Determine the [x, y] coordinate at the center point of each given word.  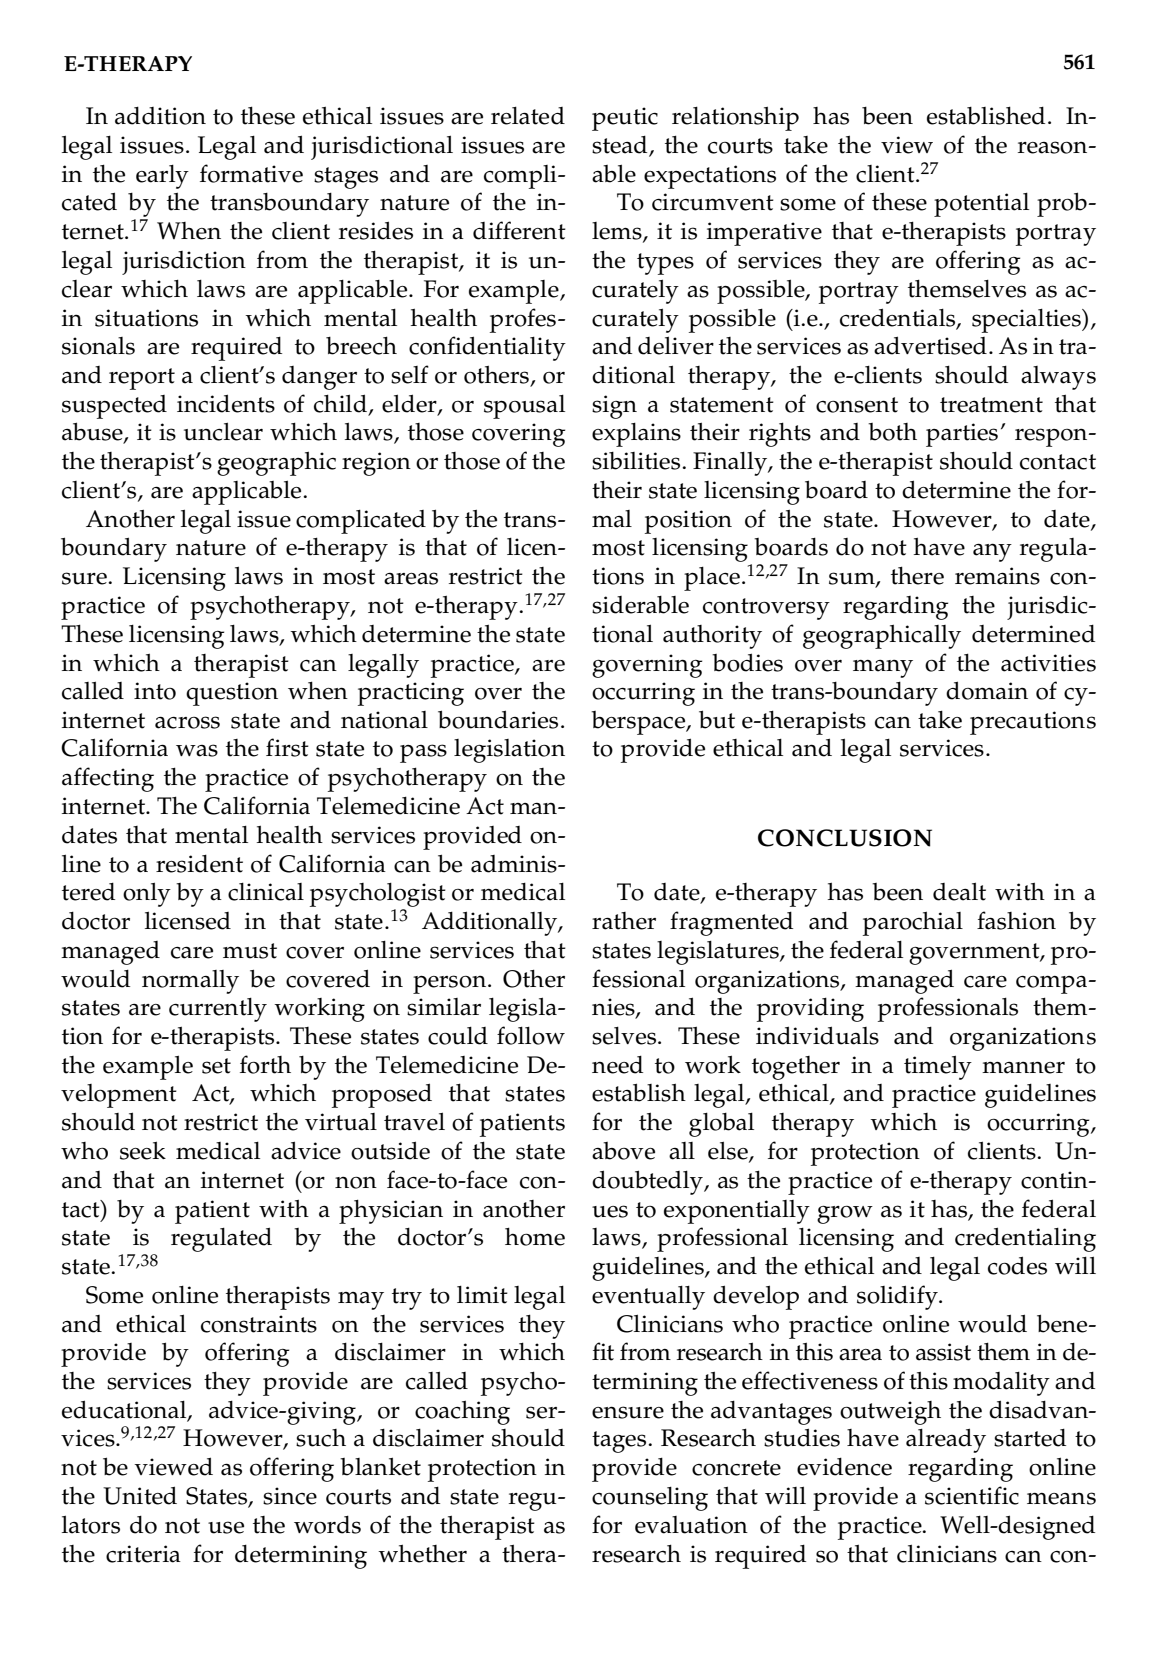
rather [624, 921]
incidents [226, 403]
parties [962, 435]
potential [981, 205]
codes [1017, 1265]
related [528, 116]
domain [987, 690]
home [535, 1236]
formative [251, 173]
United [140, 1495]
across [187, 722]
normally [190, 982]
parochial [913, 923]
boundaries [498, 719]
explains [636, 435]
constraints [259, 1324]
